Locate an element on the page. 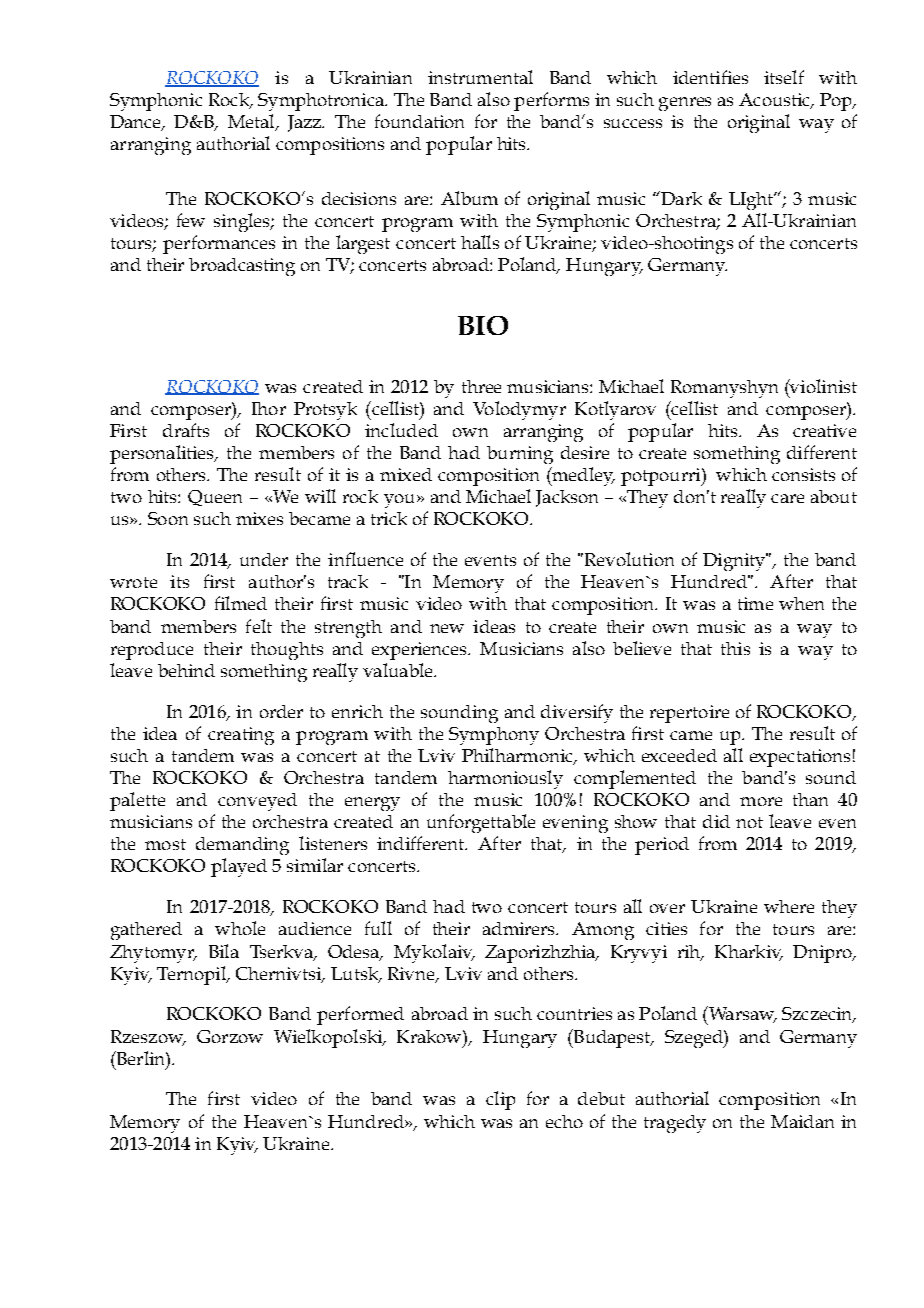 Image resolution: width=924 pixels, height=1308 pixels. Acoustic is located at coordinates (775, 101).
